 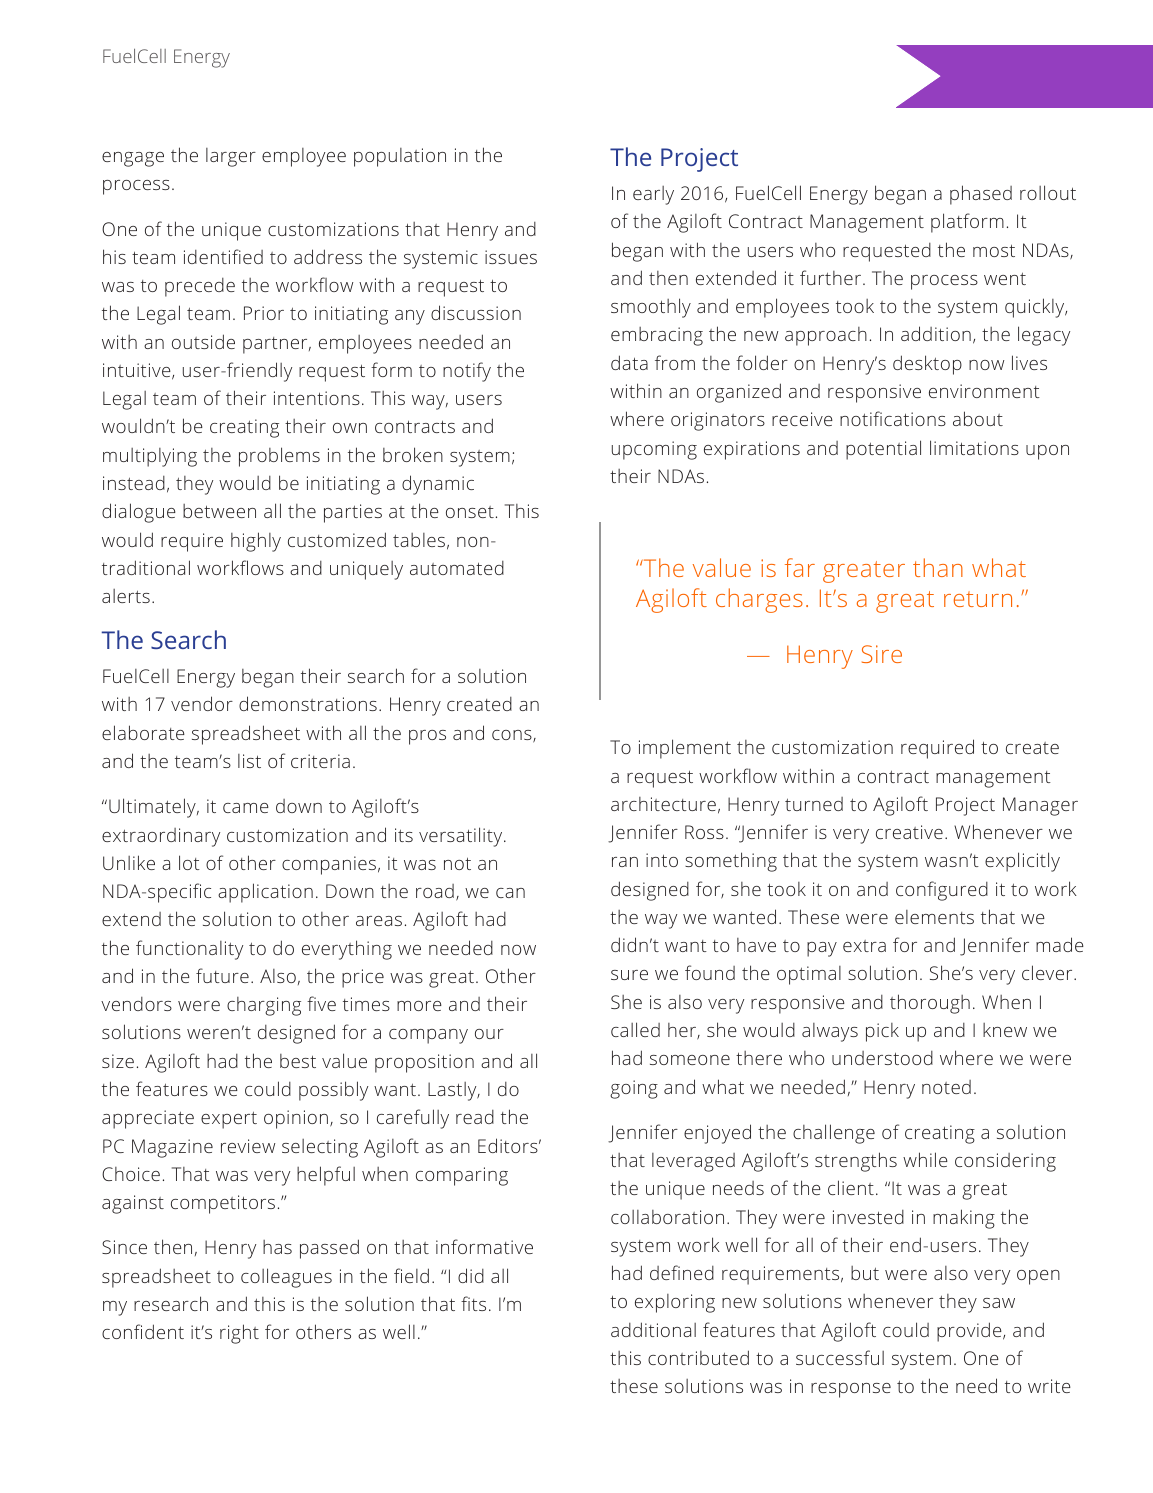 What do you see at coordinates (298, 1061) in the screenshot?
I see `best` at bounding box center [298, 1061].
